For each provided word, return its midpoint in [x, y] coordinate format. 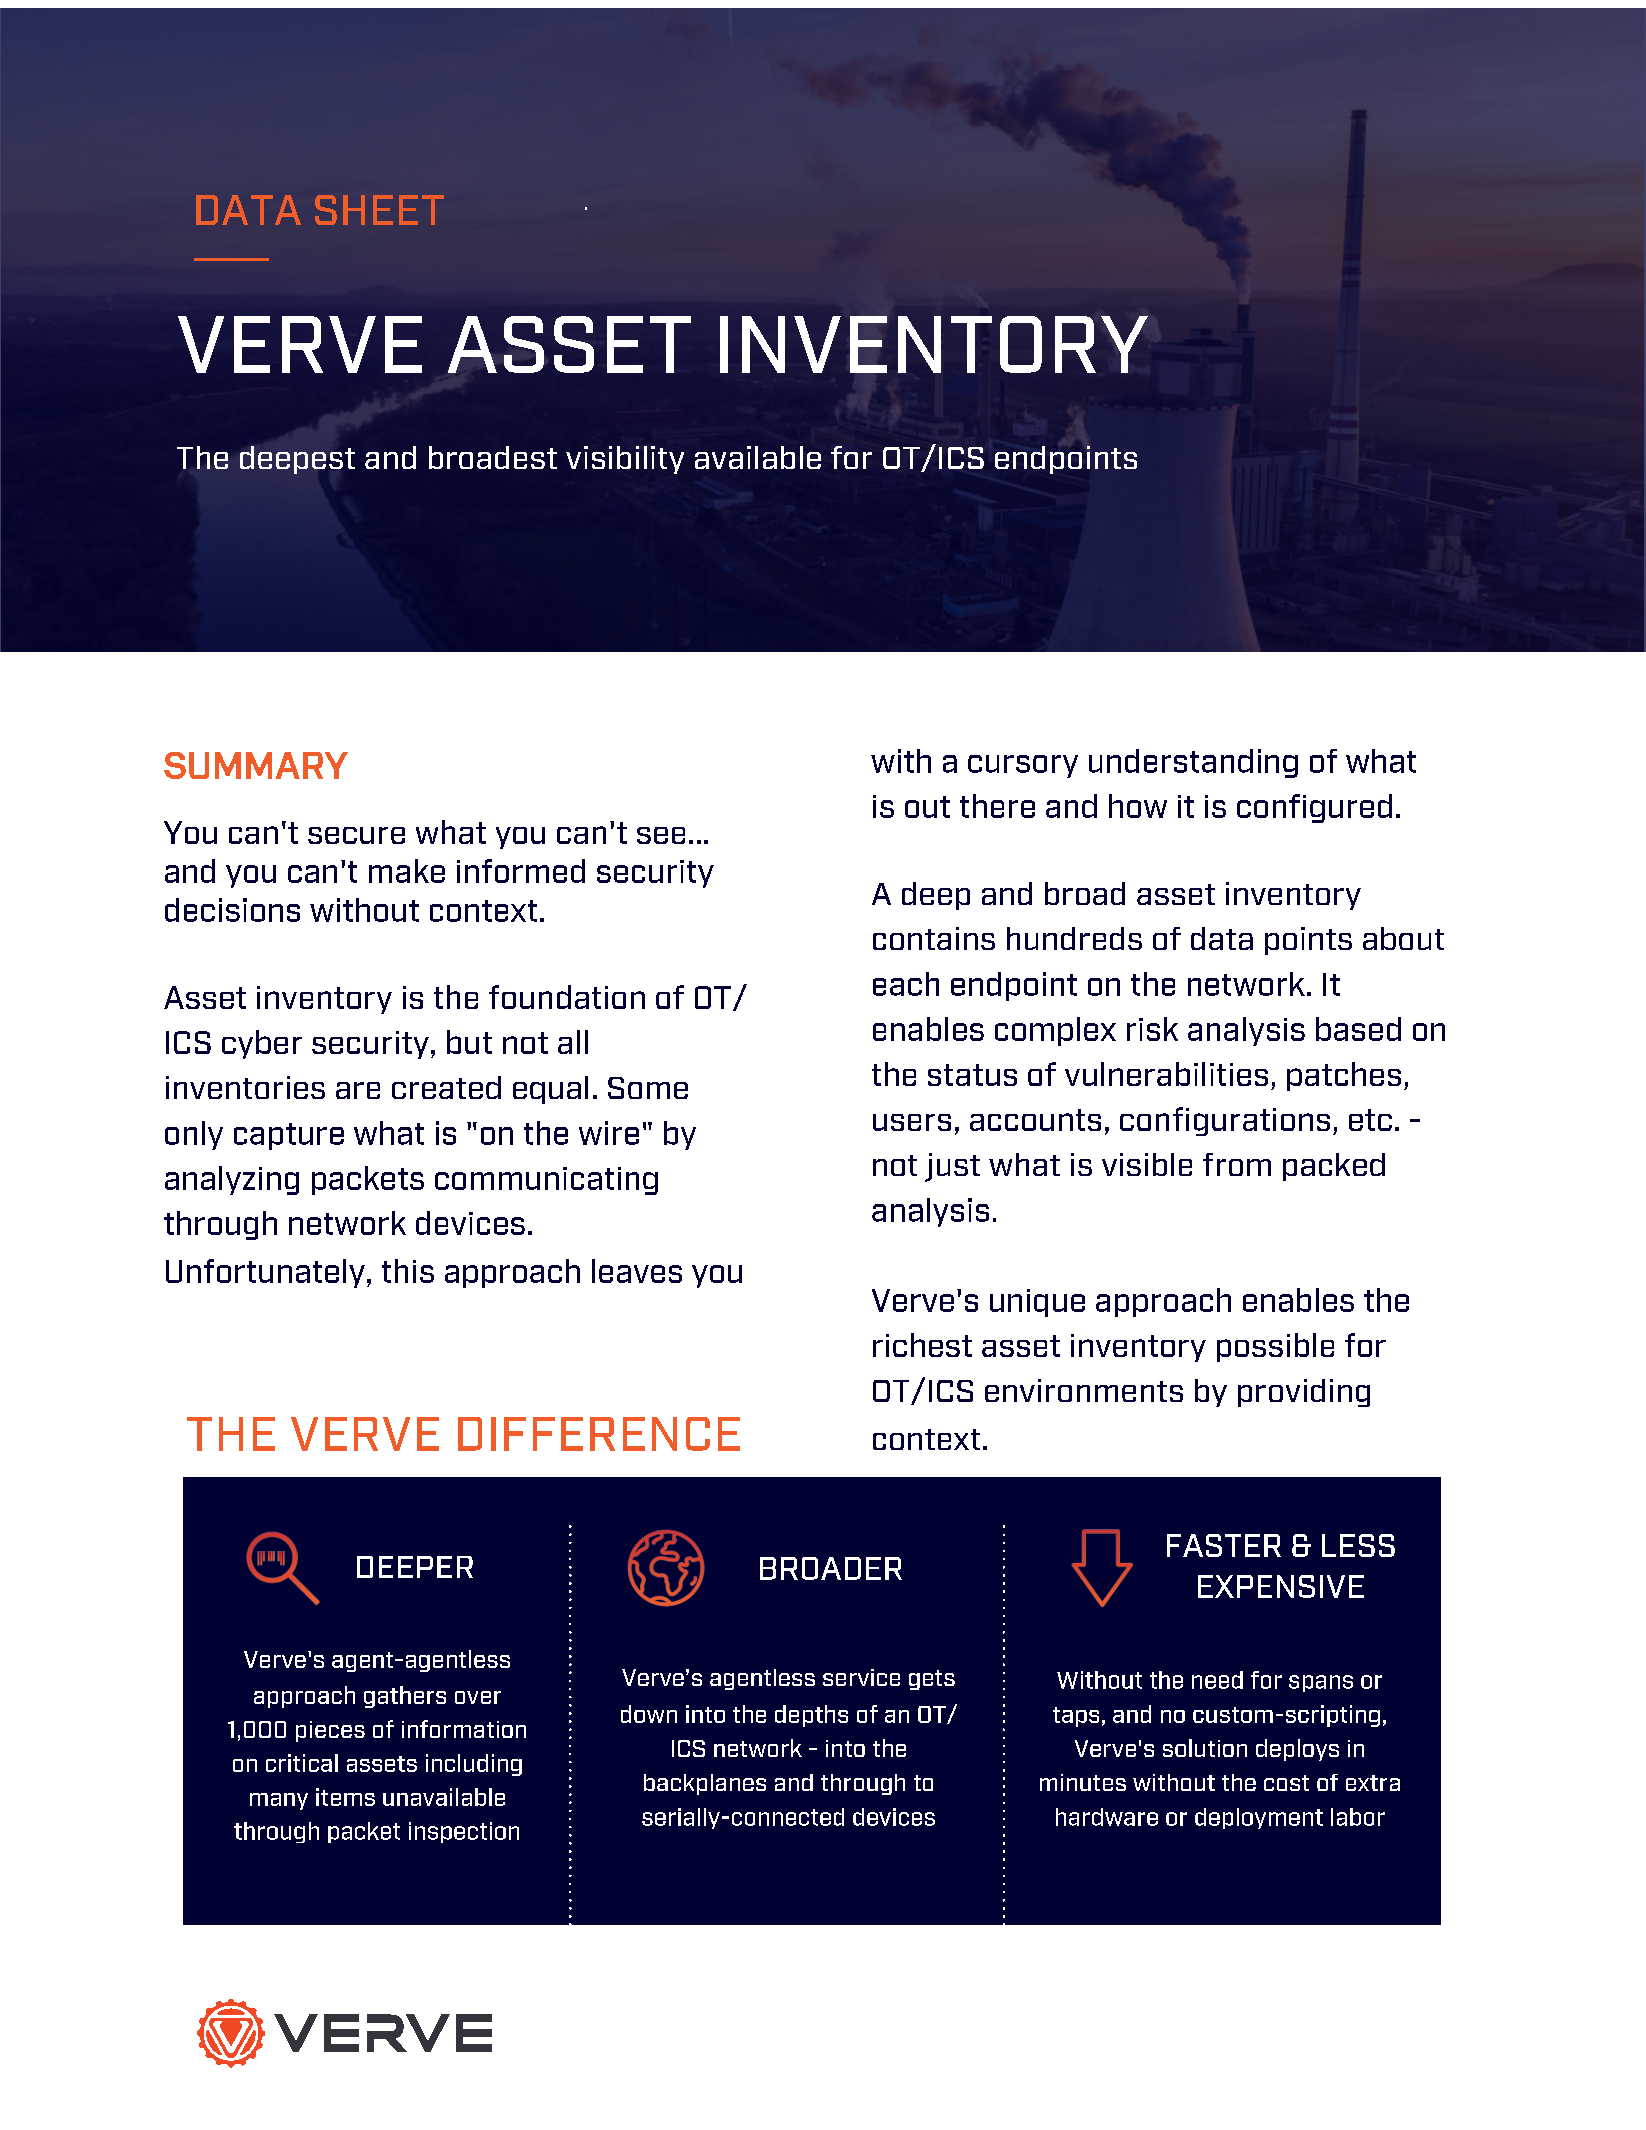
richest [922, 1345]
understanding [1193, 763]
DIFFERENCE [599, 1434]
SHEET [379, 210]
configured [1314, 808]
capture [289, 1136]
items [345, 1797]
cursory [1023, 766]
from [1237, 1164]
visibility [625, 460]
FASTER [1224, 1545]
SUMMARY [256, 765]
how [1138, 806]
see [661, 835]
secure [356, 835]
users [912, 1122]
